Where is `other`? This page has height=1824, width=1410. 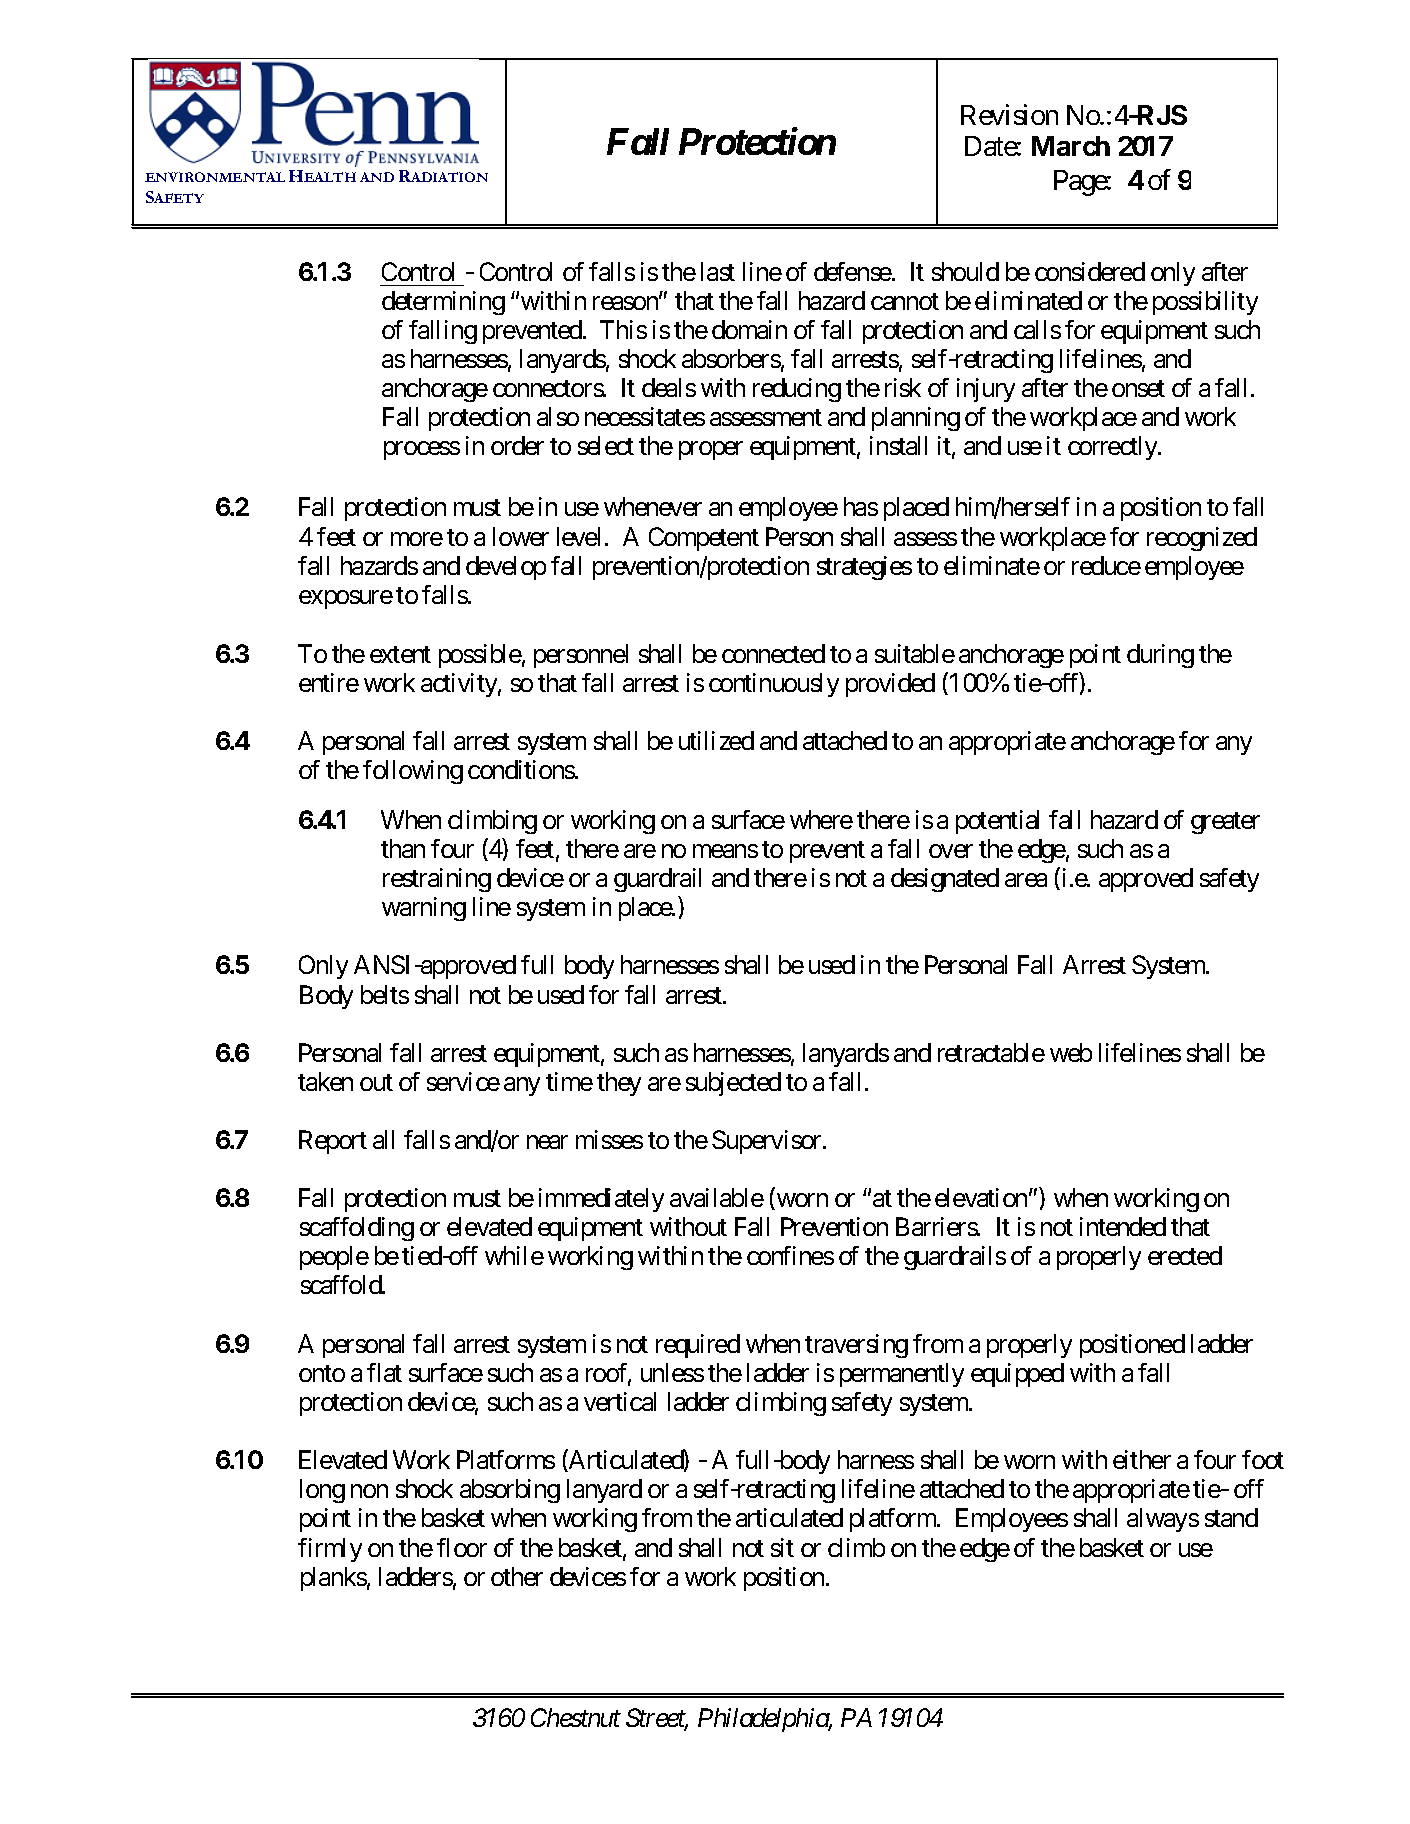 other is located at coordinates (517, 1576).
